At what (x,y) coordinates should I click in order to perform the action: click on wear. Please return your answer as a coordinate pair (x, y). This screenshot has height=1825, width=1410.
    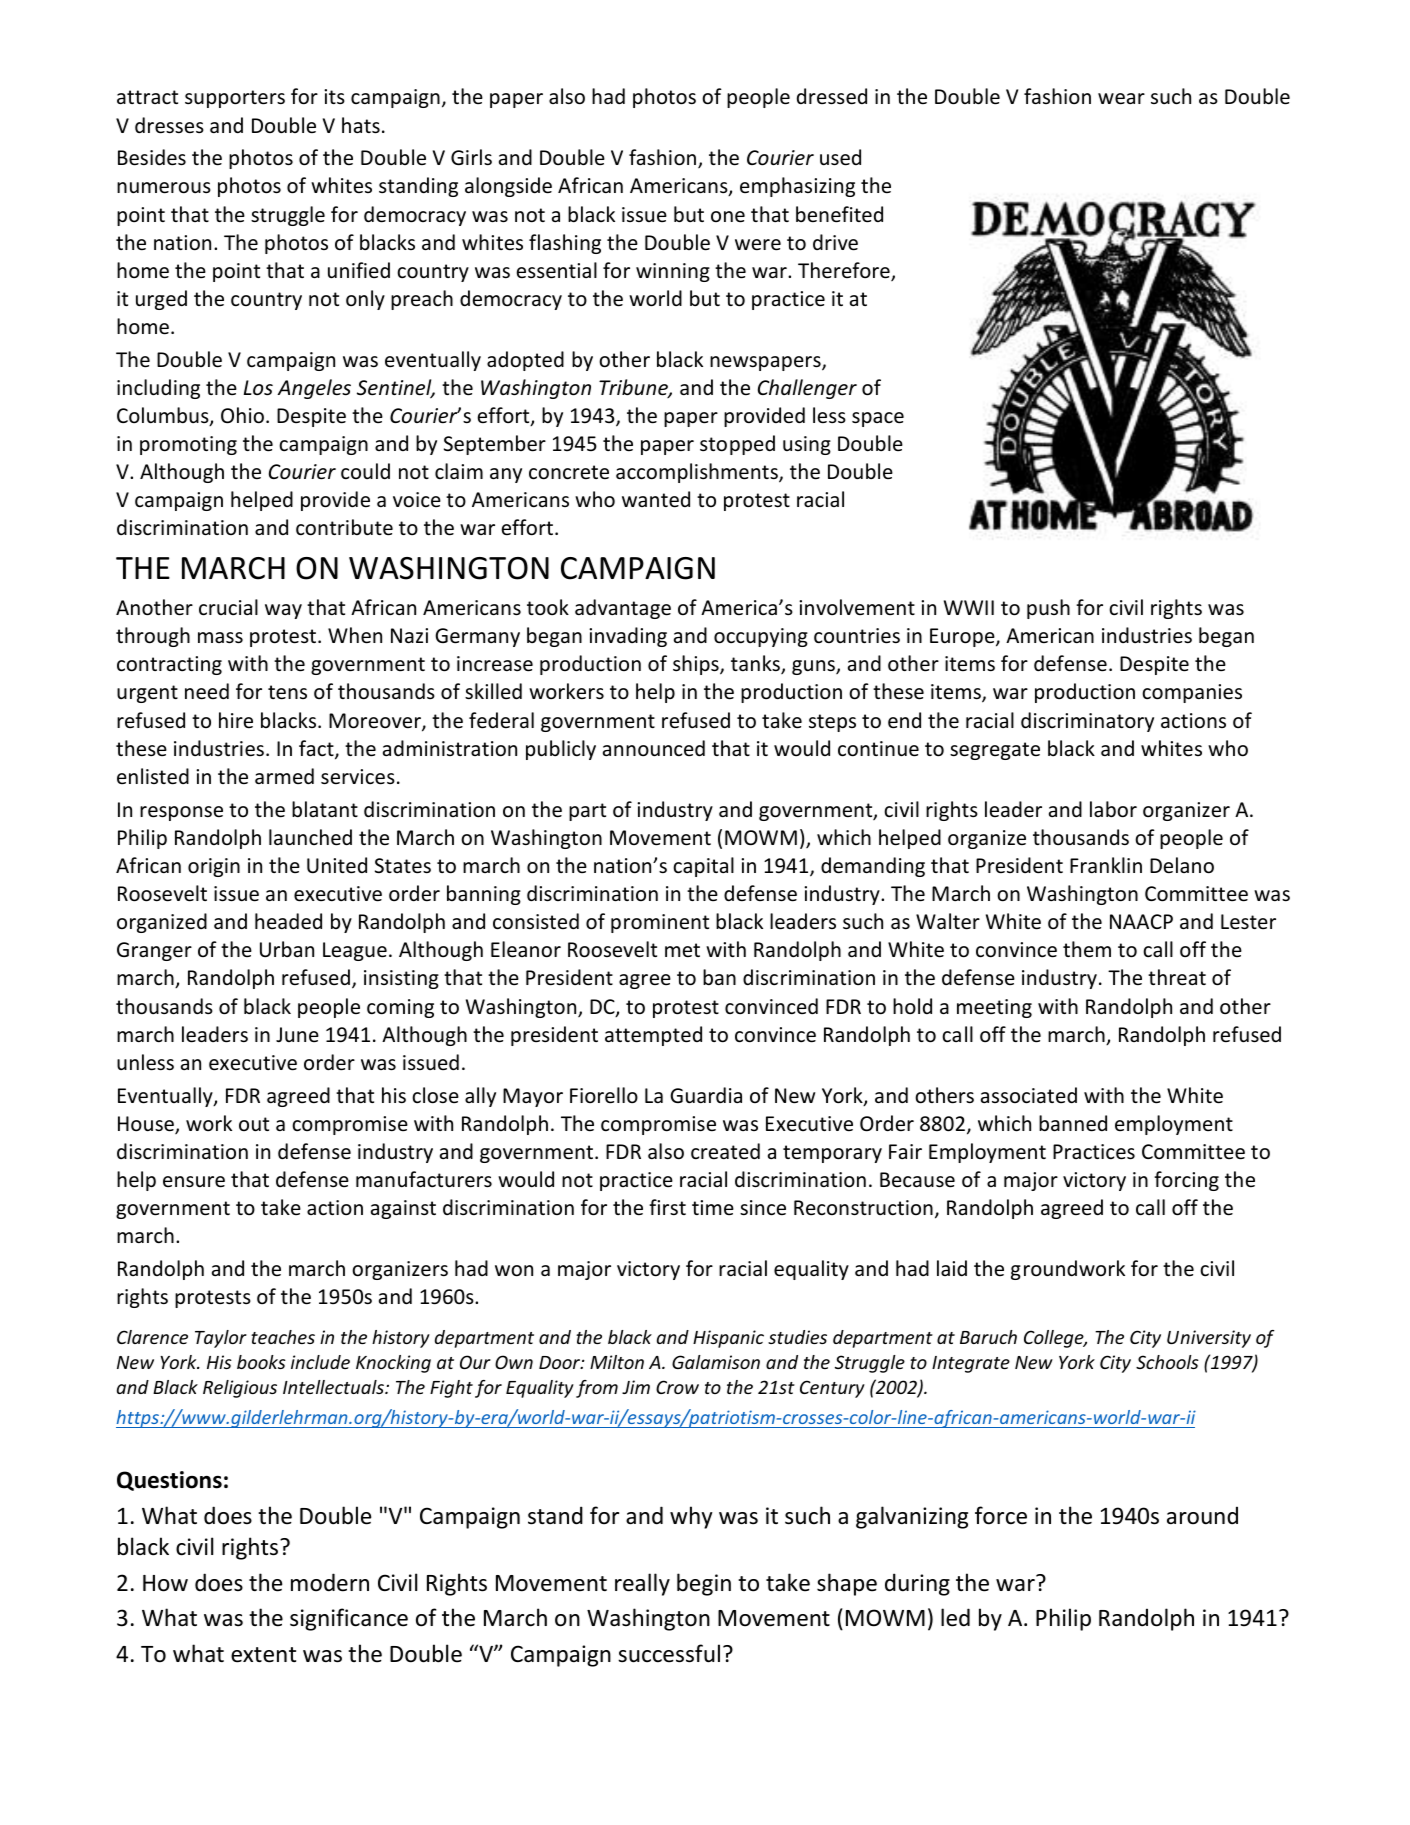
    Looking at the image, I should click on (1121, 99).
